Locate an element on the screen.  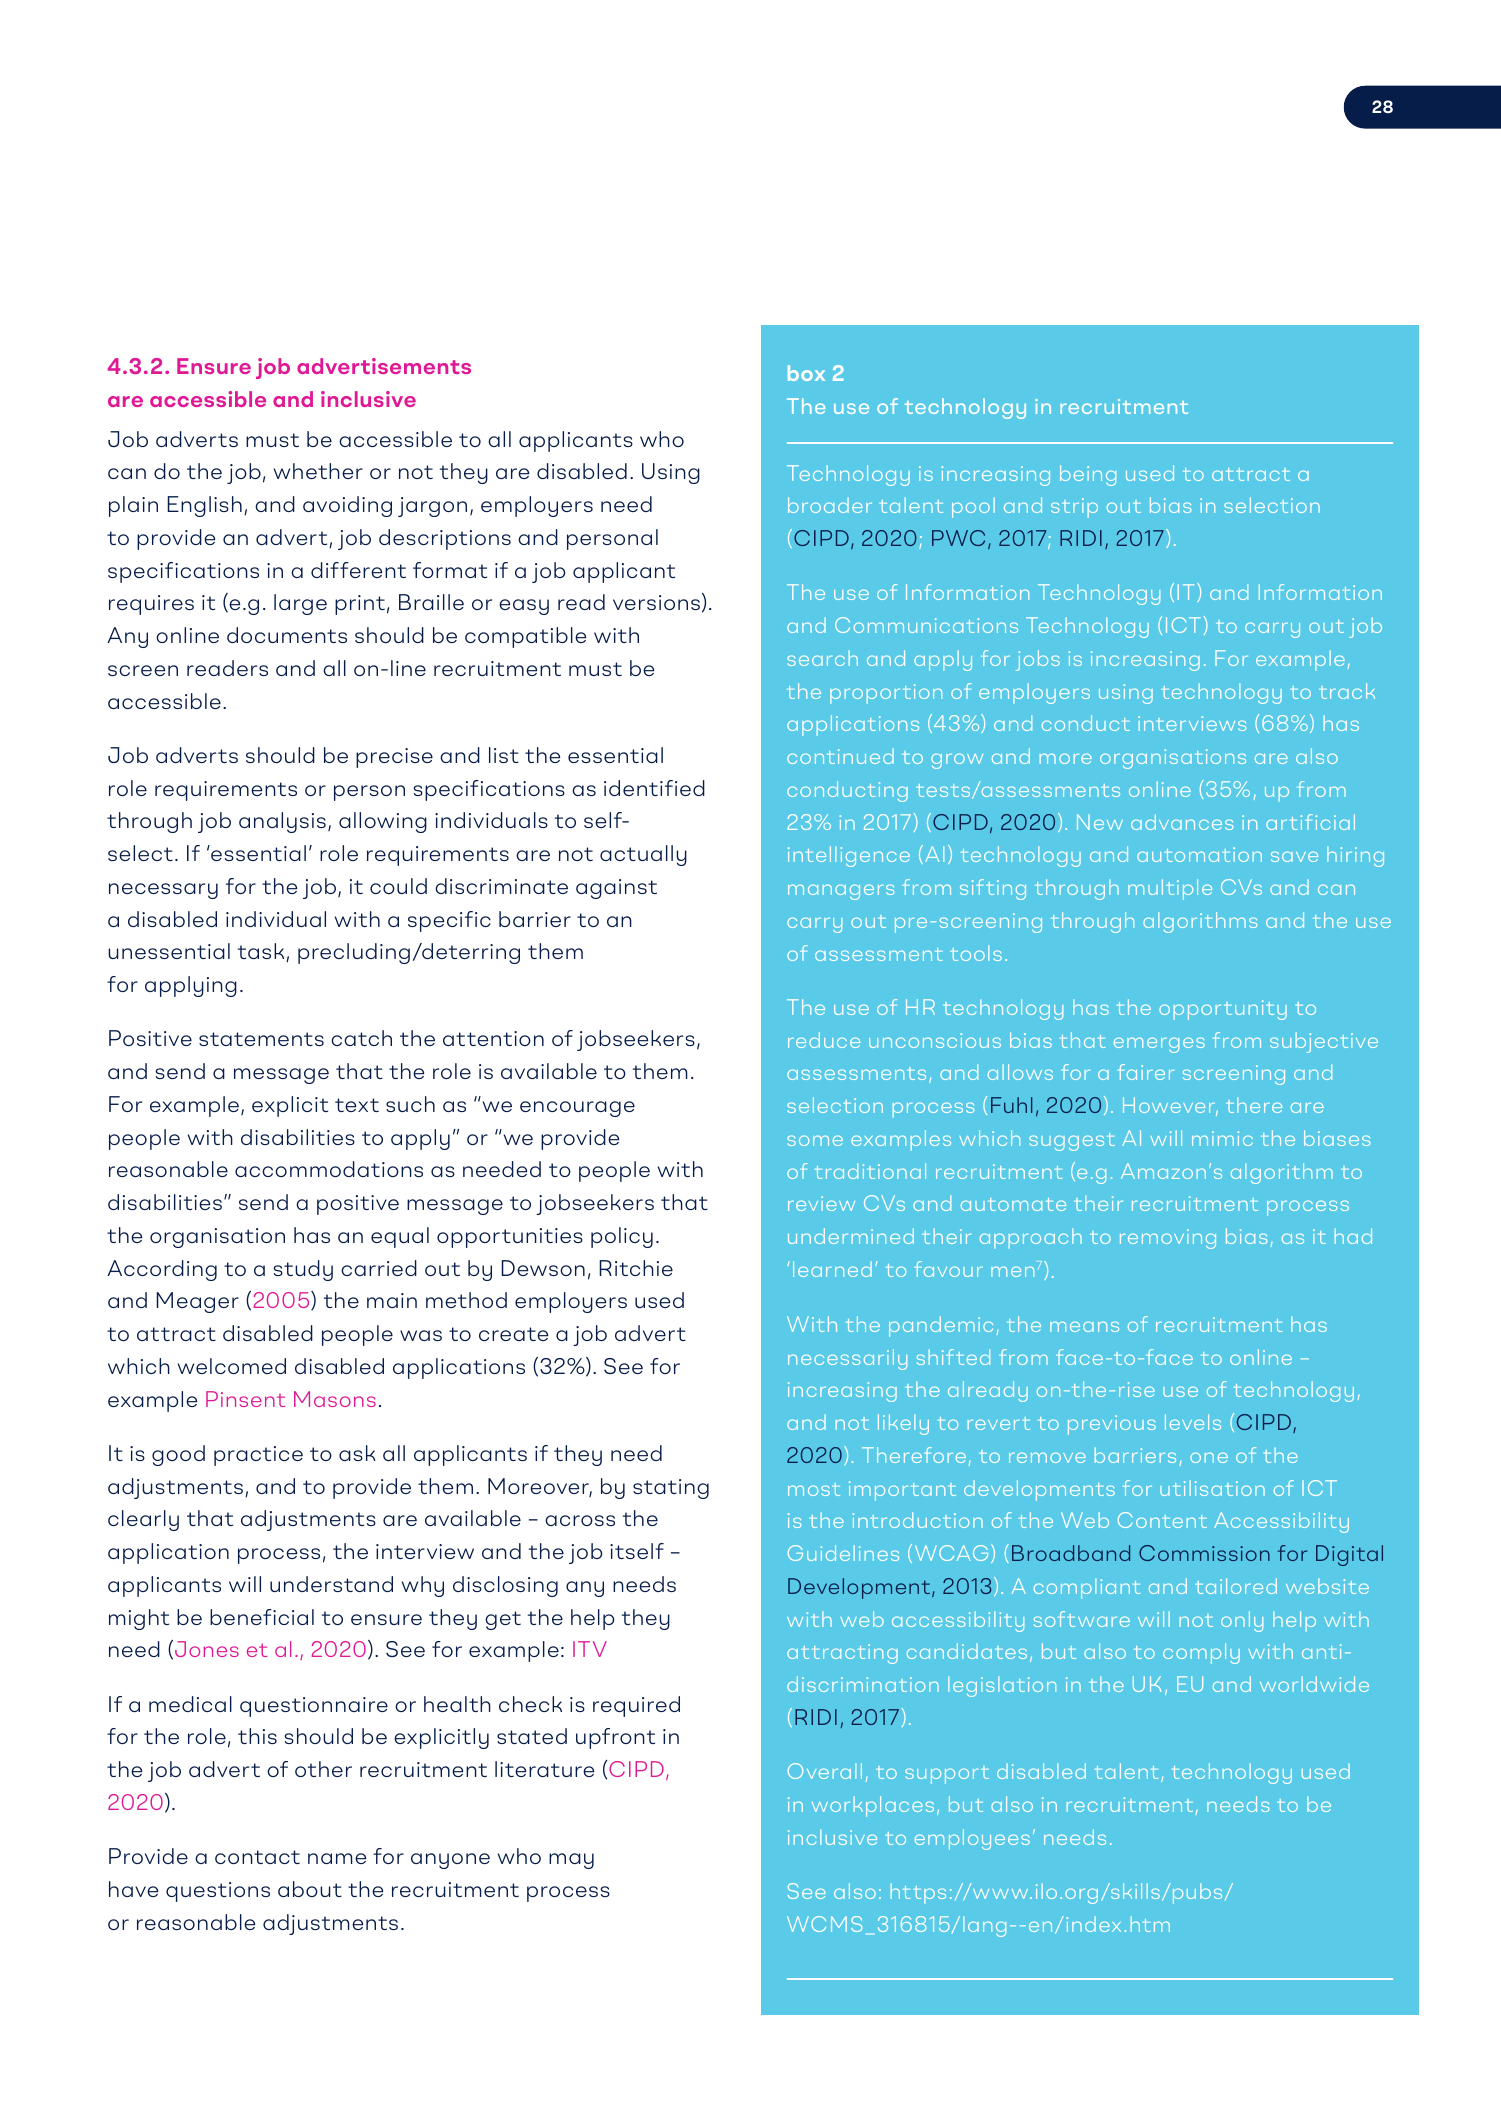
being is located at coordinates (1088, 475).
